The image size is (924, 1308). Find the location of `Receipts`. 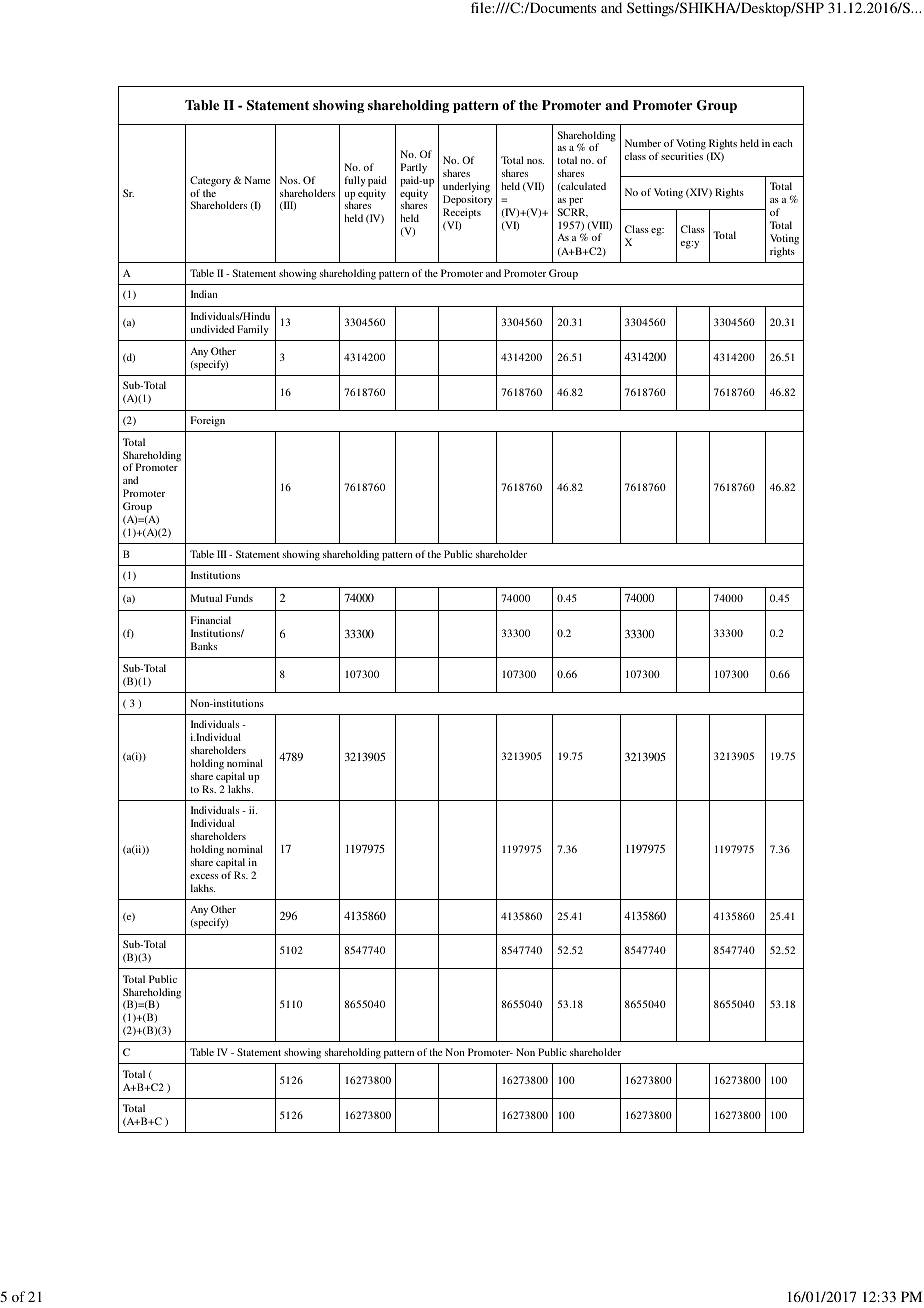

Receipts is located at coordinates (462, 213).
